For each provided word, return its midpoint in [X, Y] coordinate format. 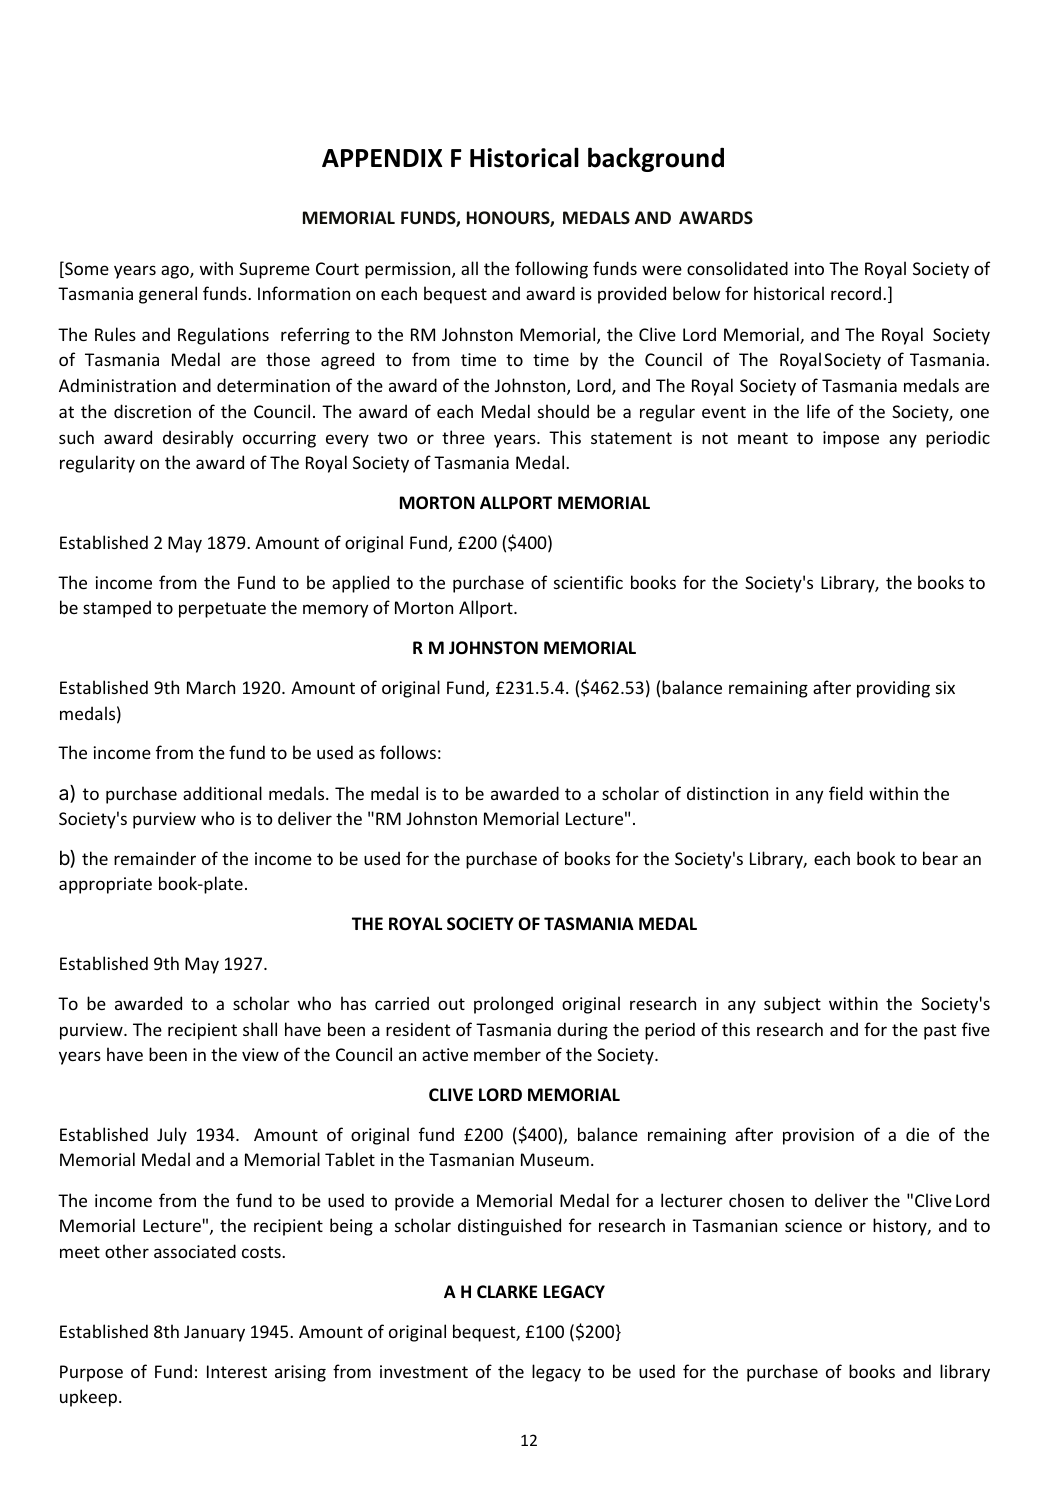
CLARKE [507, 1291]
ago [176, 272]
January [214, 1333]
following [551, 270]
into [809, 268]
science [813, 1225]
